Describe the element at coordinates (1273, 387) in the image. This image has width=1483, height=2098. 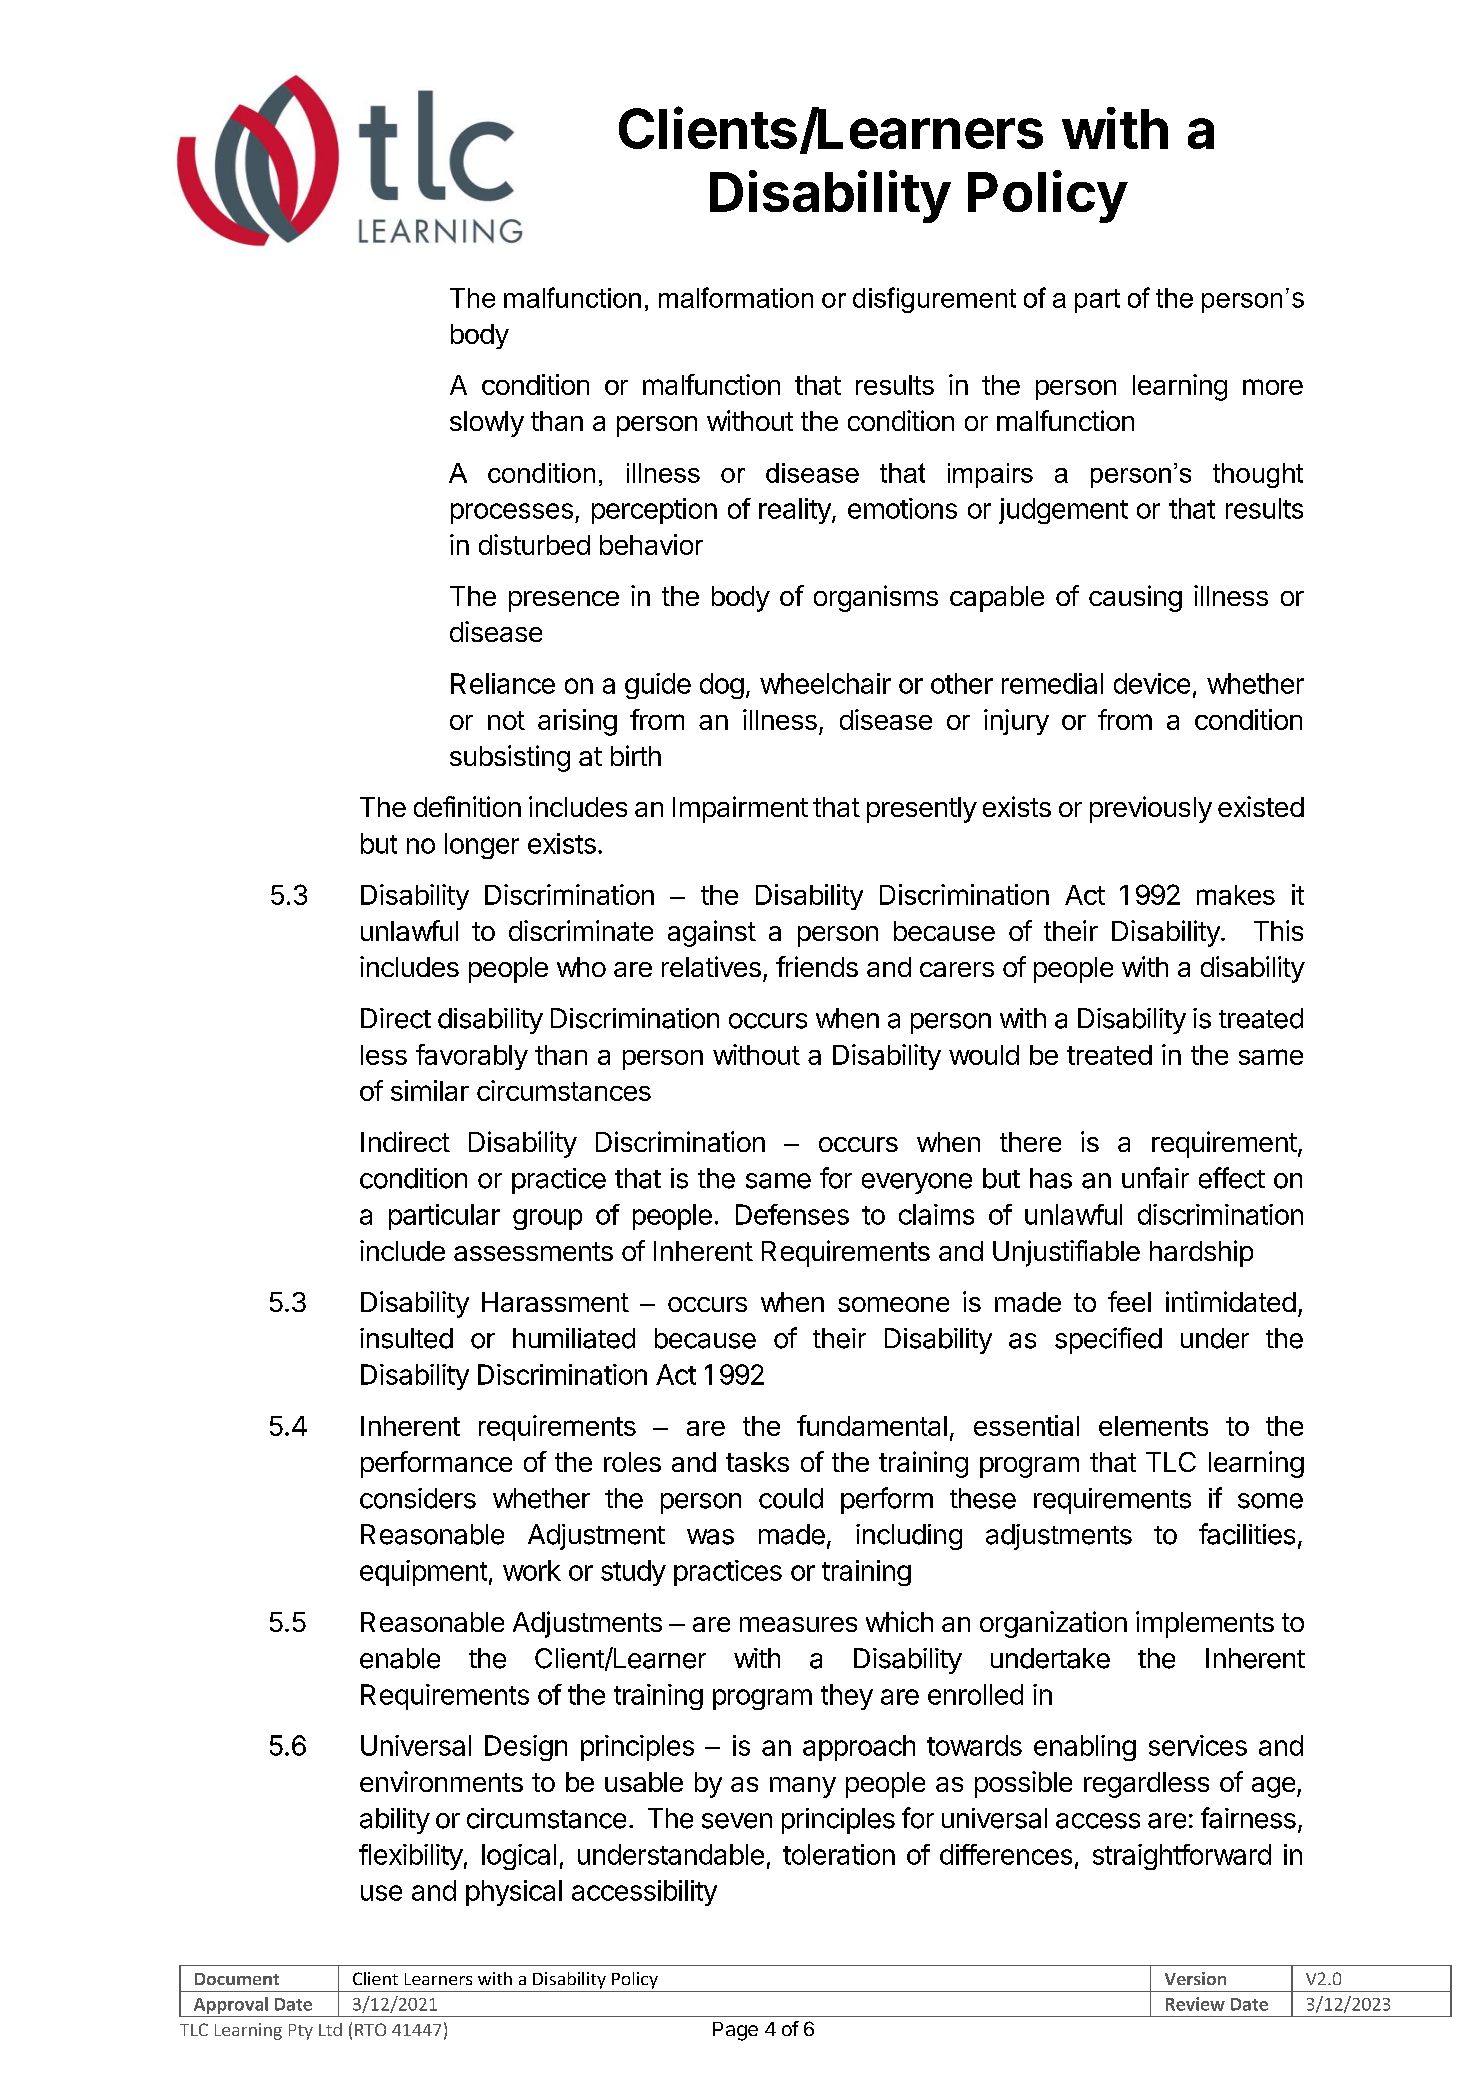
I see `more` at that location.
